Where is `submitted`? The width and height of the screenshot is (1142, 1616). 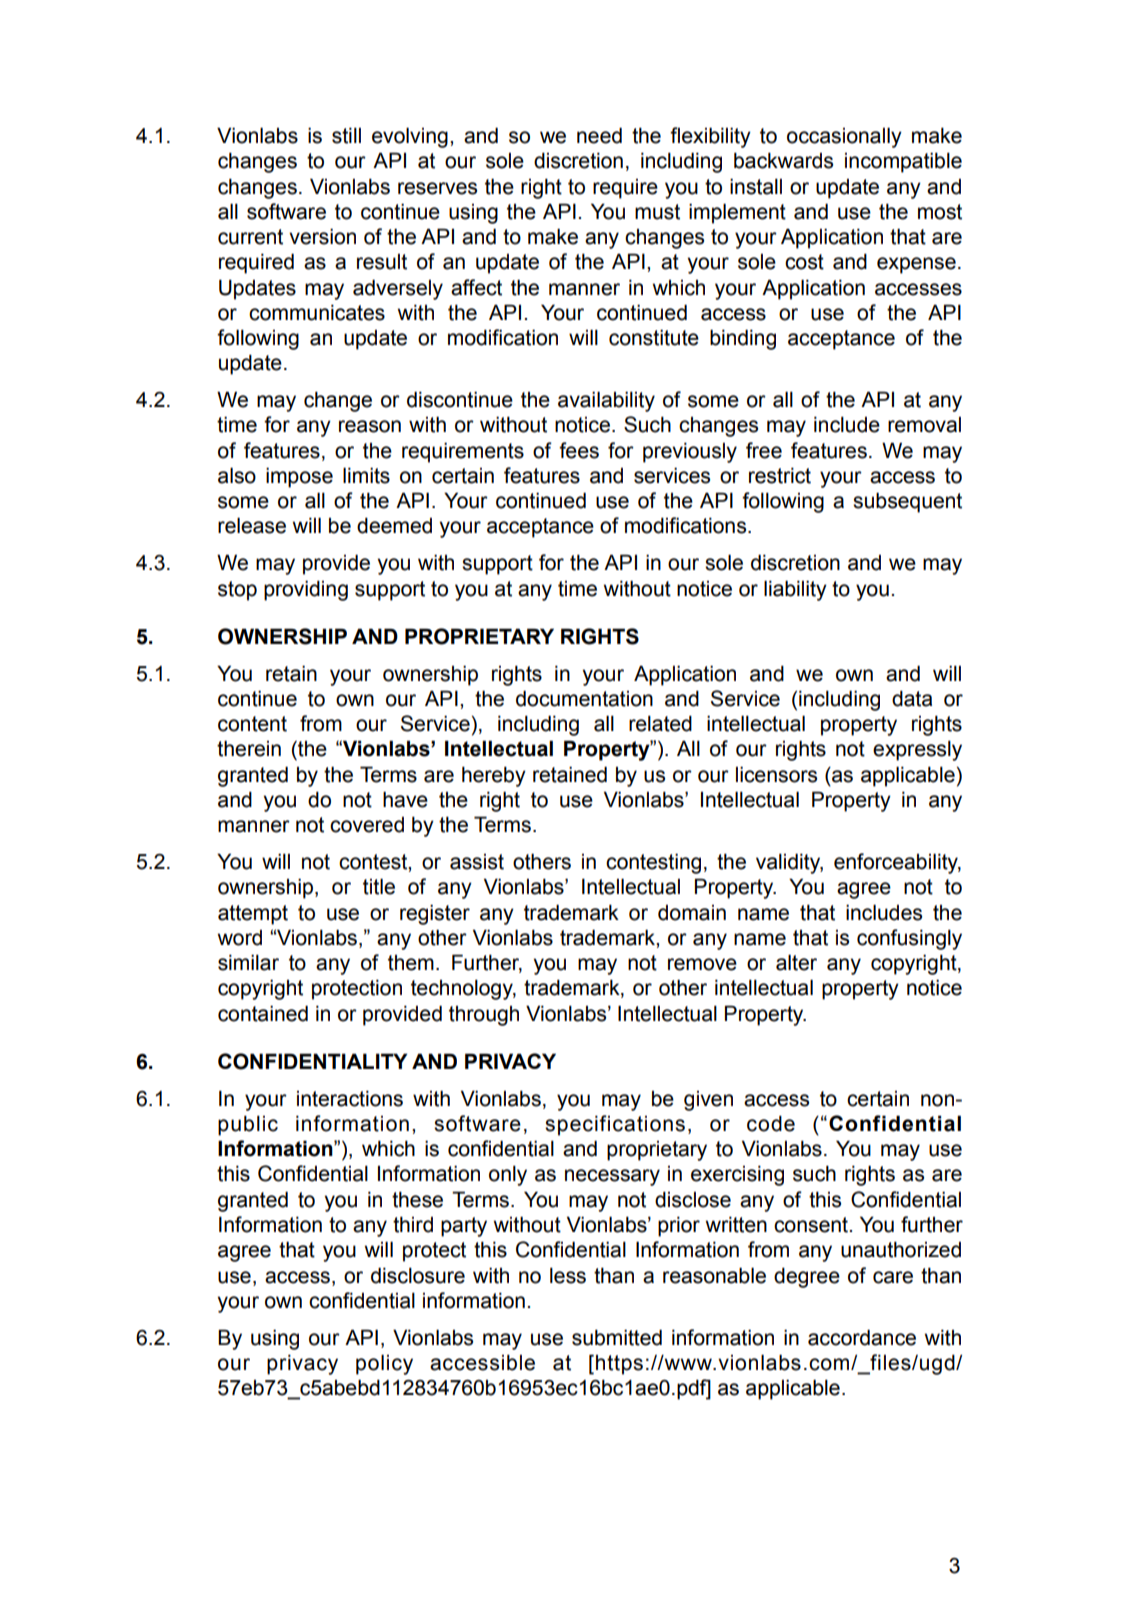
submitted is located at coordinates (617, 1337).
